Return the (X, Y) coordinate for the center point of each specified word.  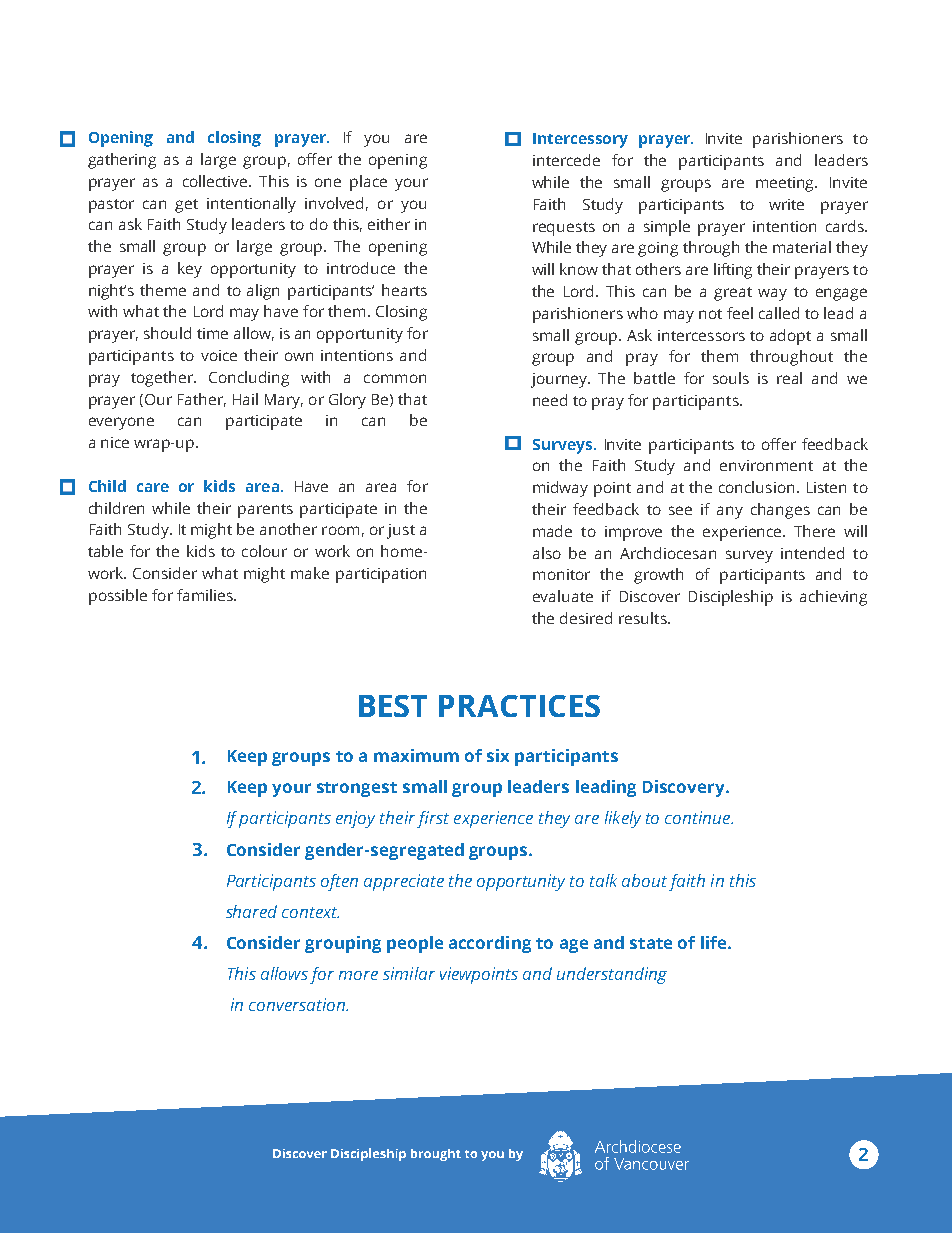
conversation (298, 1004)
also (547, 553)
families (206, 595)
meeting (786, 184)
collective (216, 181)
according (490, 944)
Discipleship (731, 598)
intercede (566, 160)
